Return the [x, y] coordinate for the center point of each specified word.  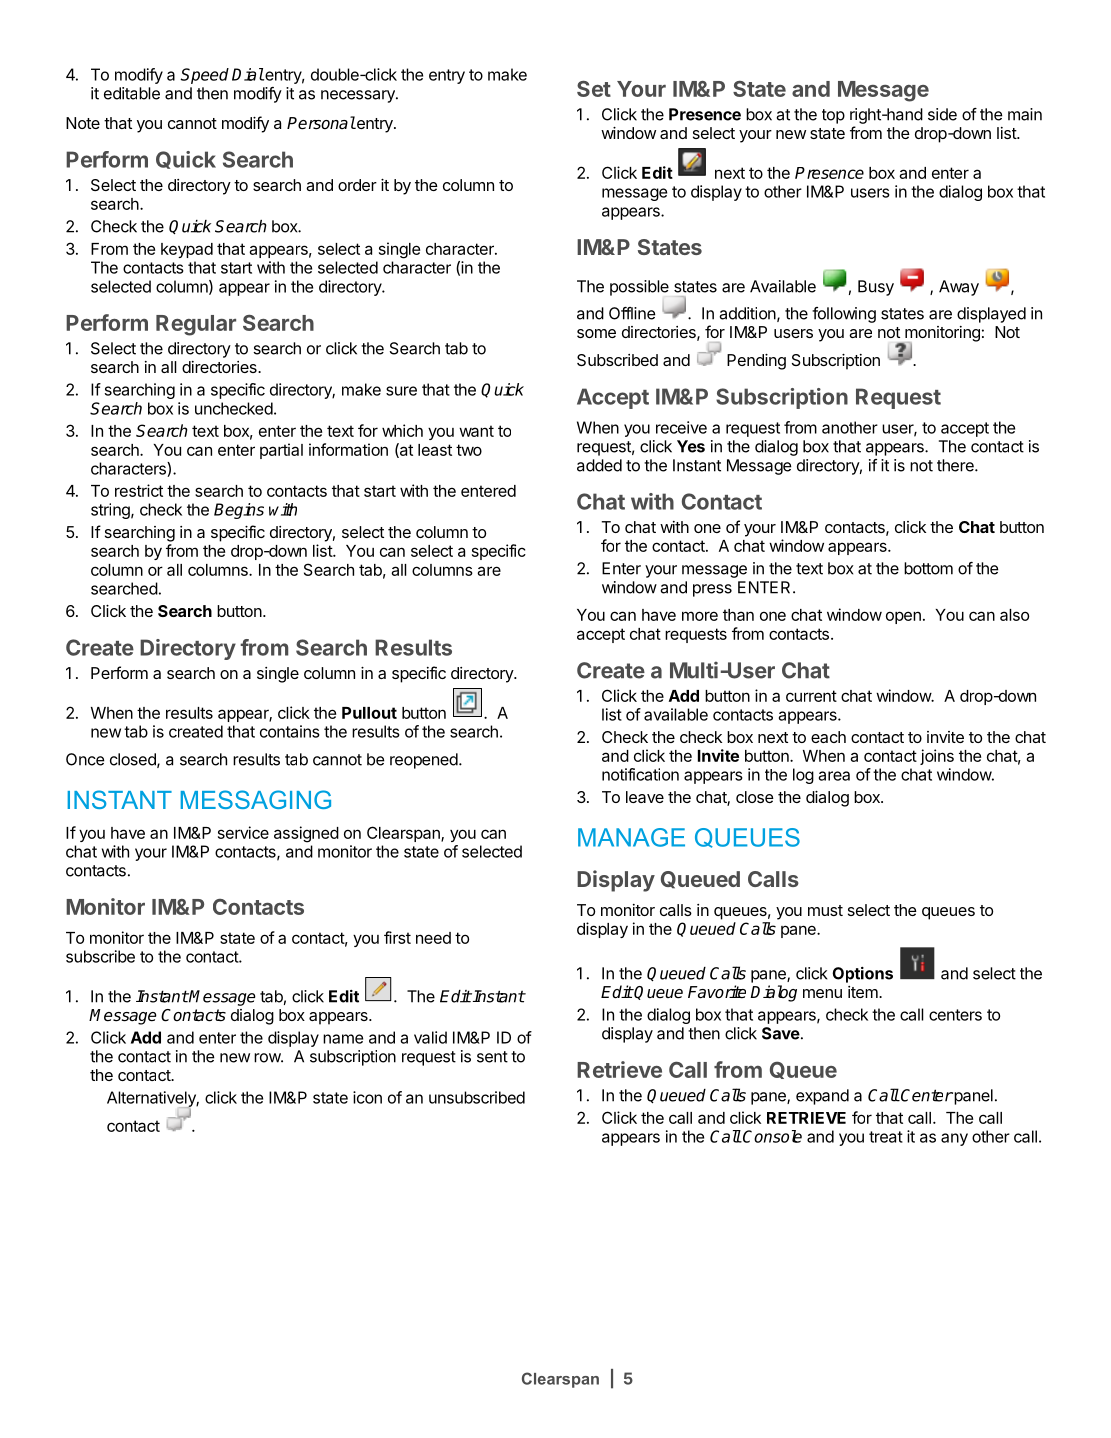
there [956, 465]
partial [281, 451]
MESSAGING [256, 799]
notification [640, 774]
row [268, 1058]
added [599, 465]
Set [594, 88]
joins [937, 757]
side [942, 114]
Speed [204, 76]
